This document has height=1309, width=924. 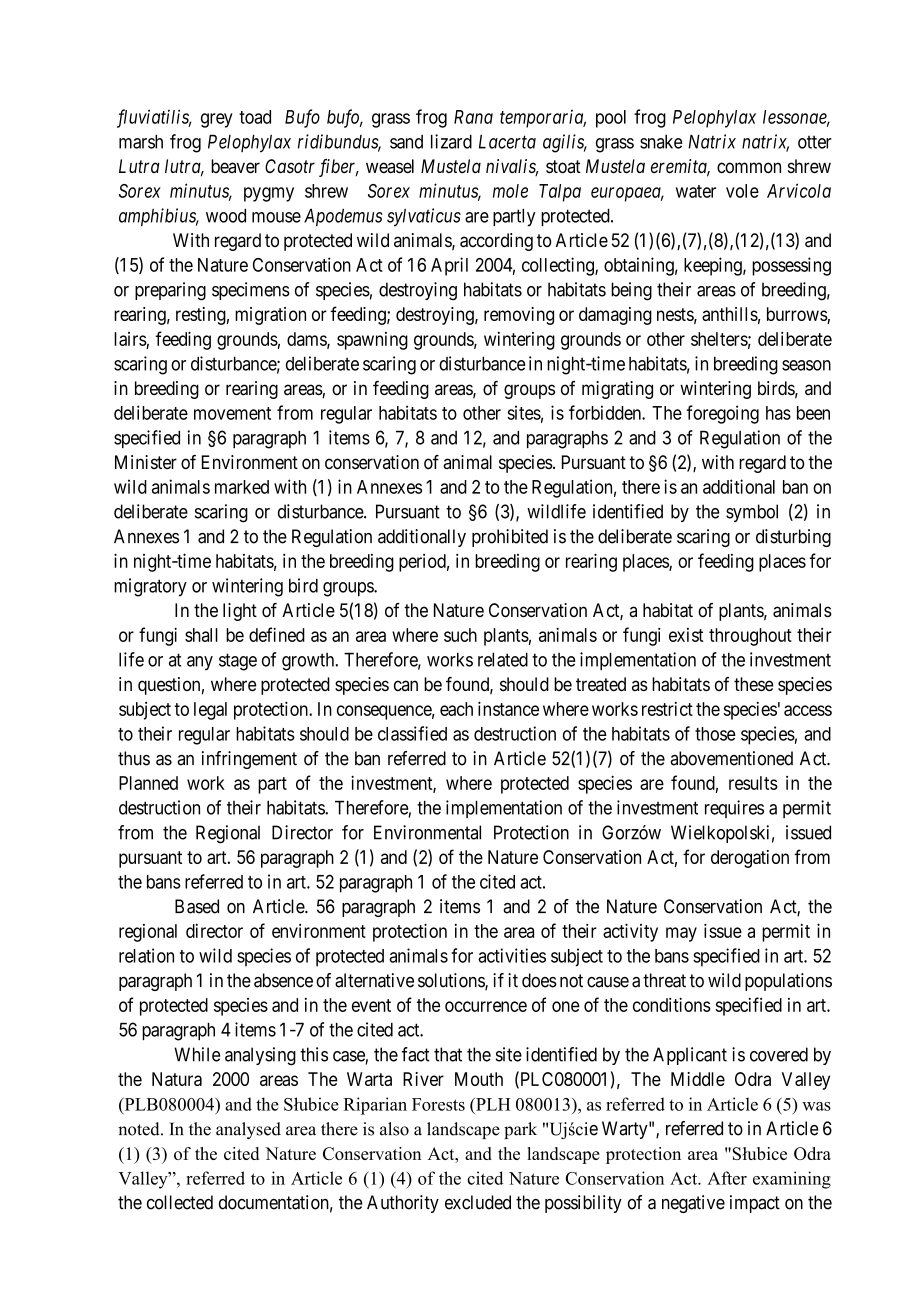 I want to click on symbol, so click(x=752, y=513).
